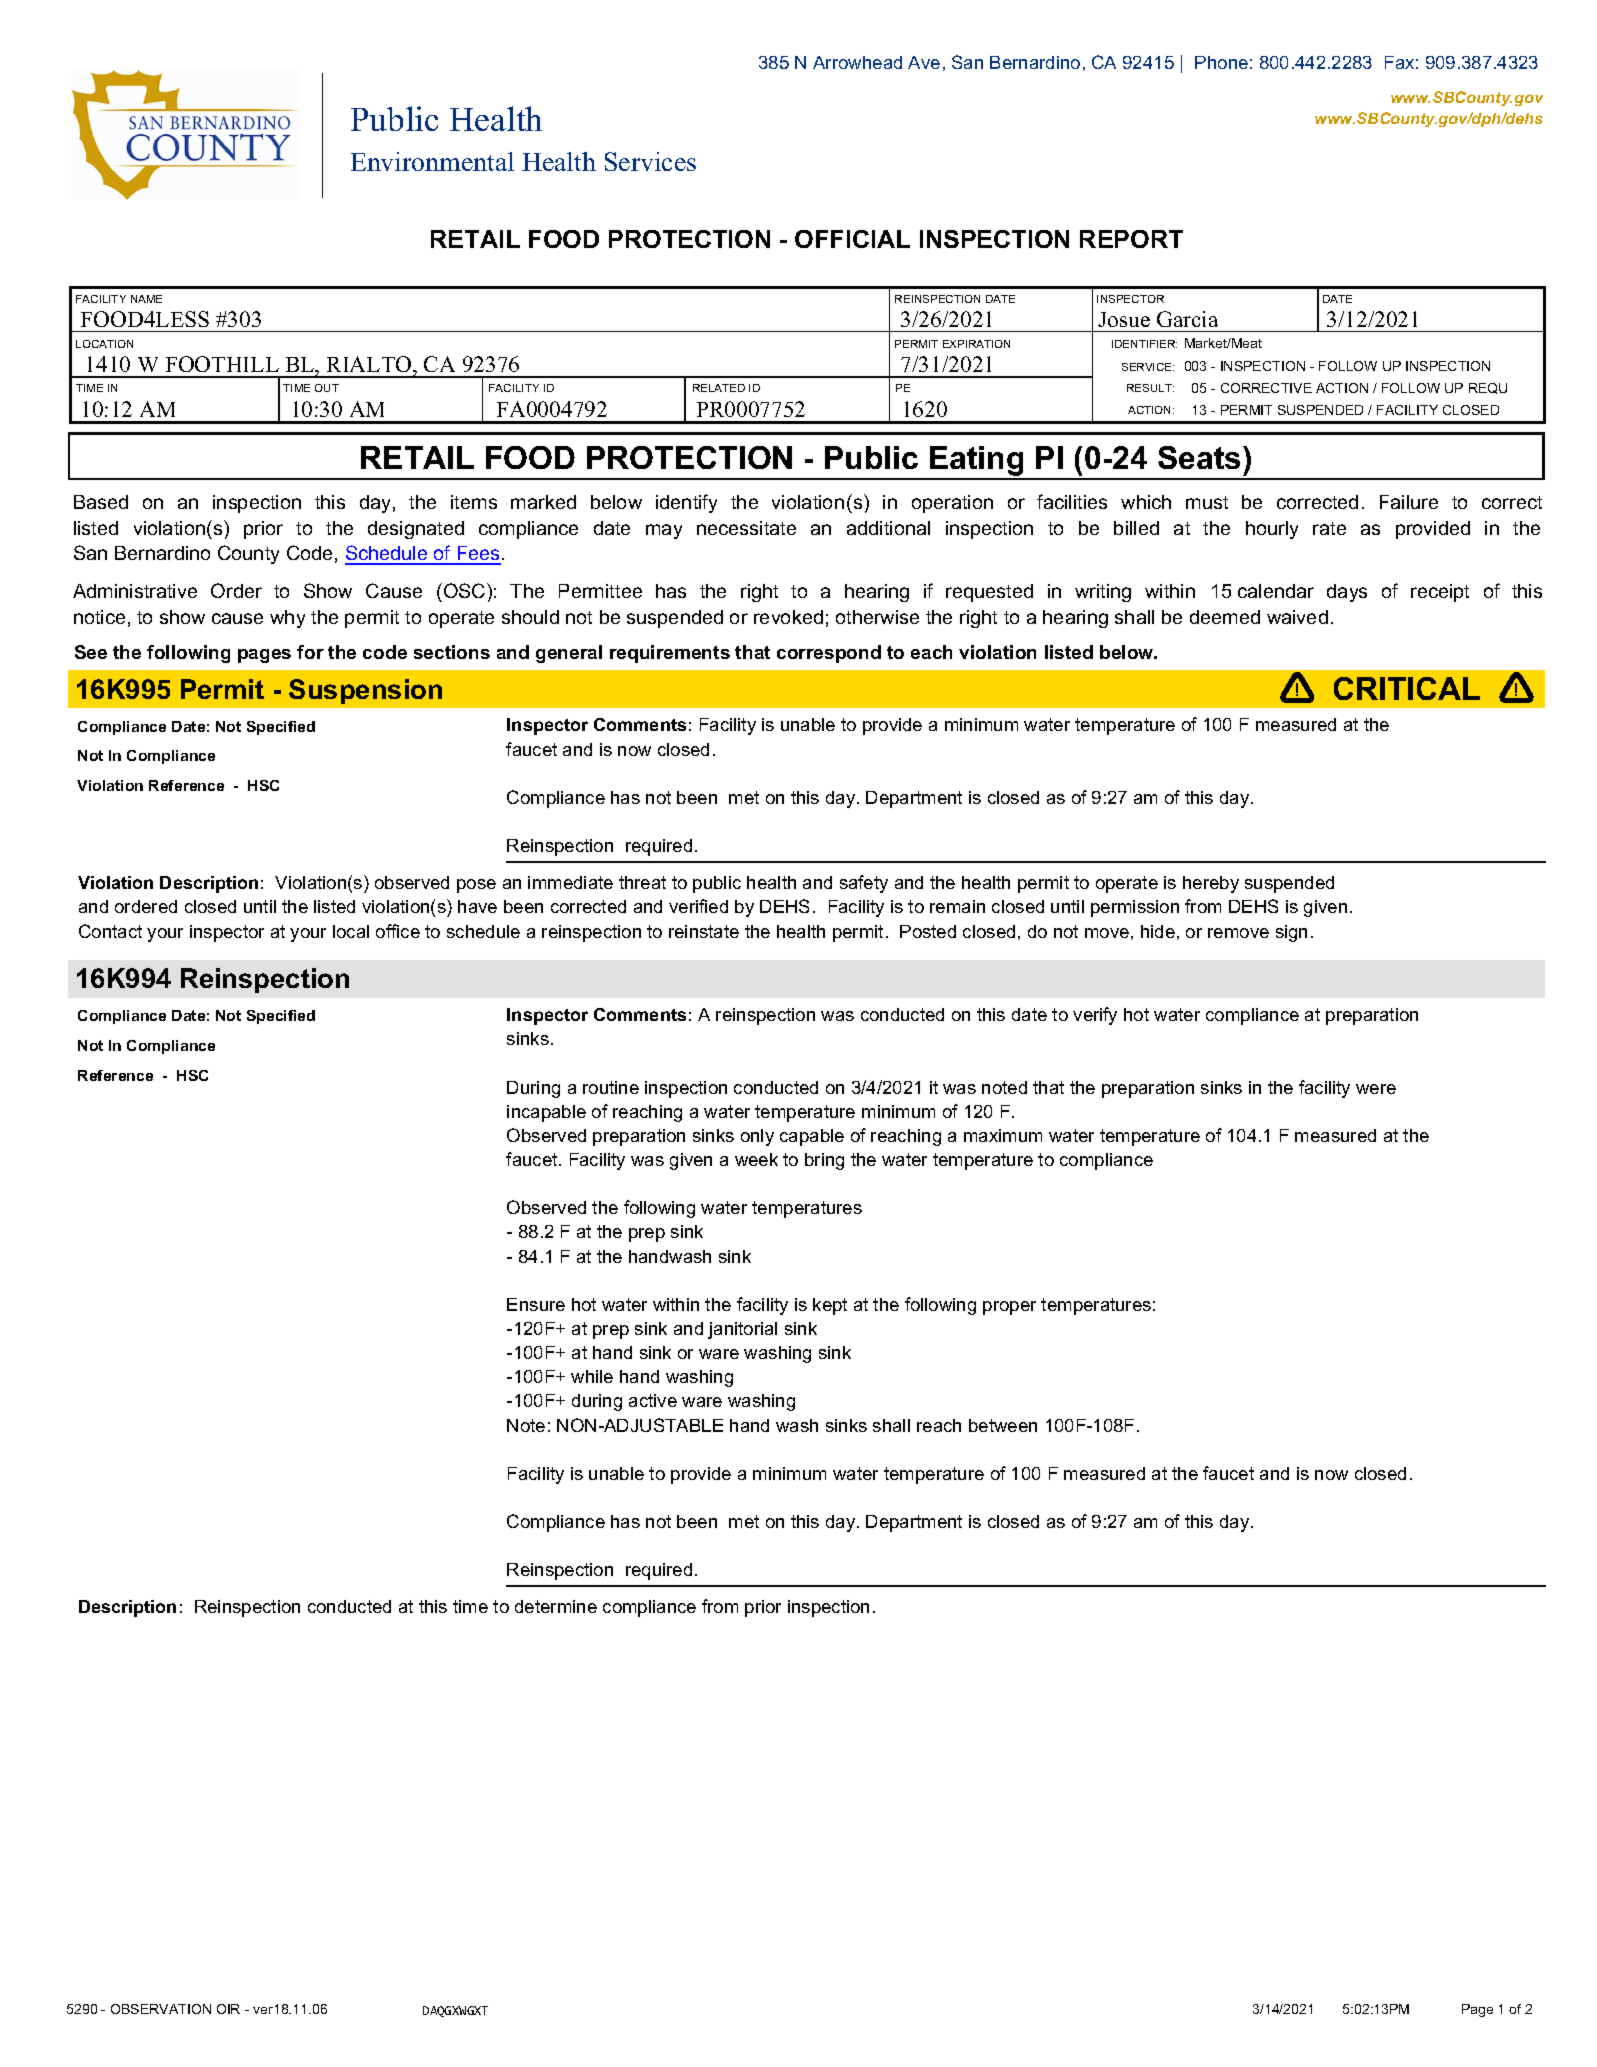 The height and width of the screenshot is (2067, 1597). What do you see at coordinates (351, 931) in the screenshot?
I see `local` at bounding box center [351, 931].
